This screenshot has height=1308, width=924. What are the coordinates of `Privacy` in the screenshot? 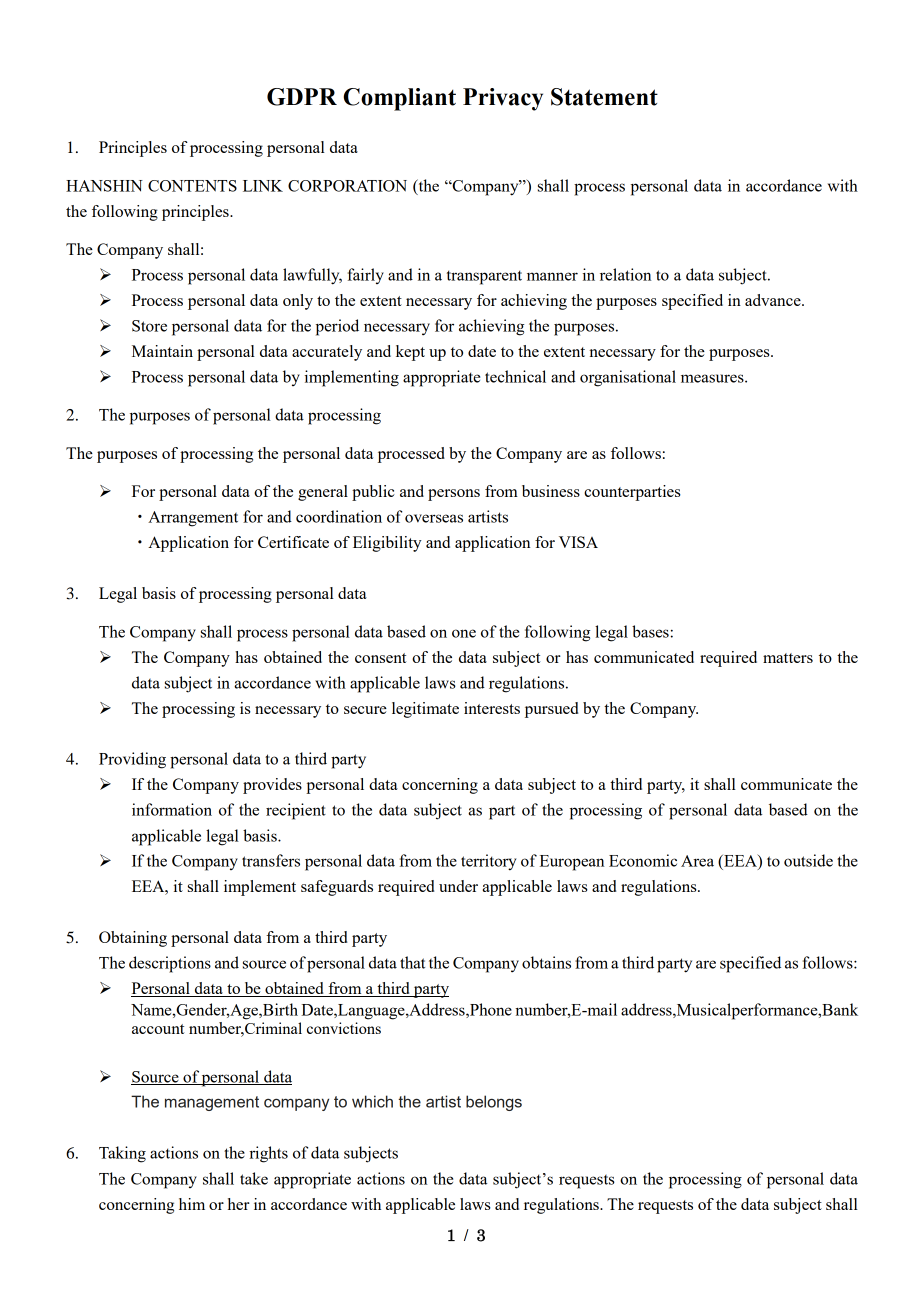 It's located at (503, 99).
